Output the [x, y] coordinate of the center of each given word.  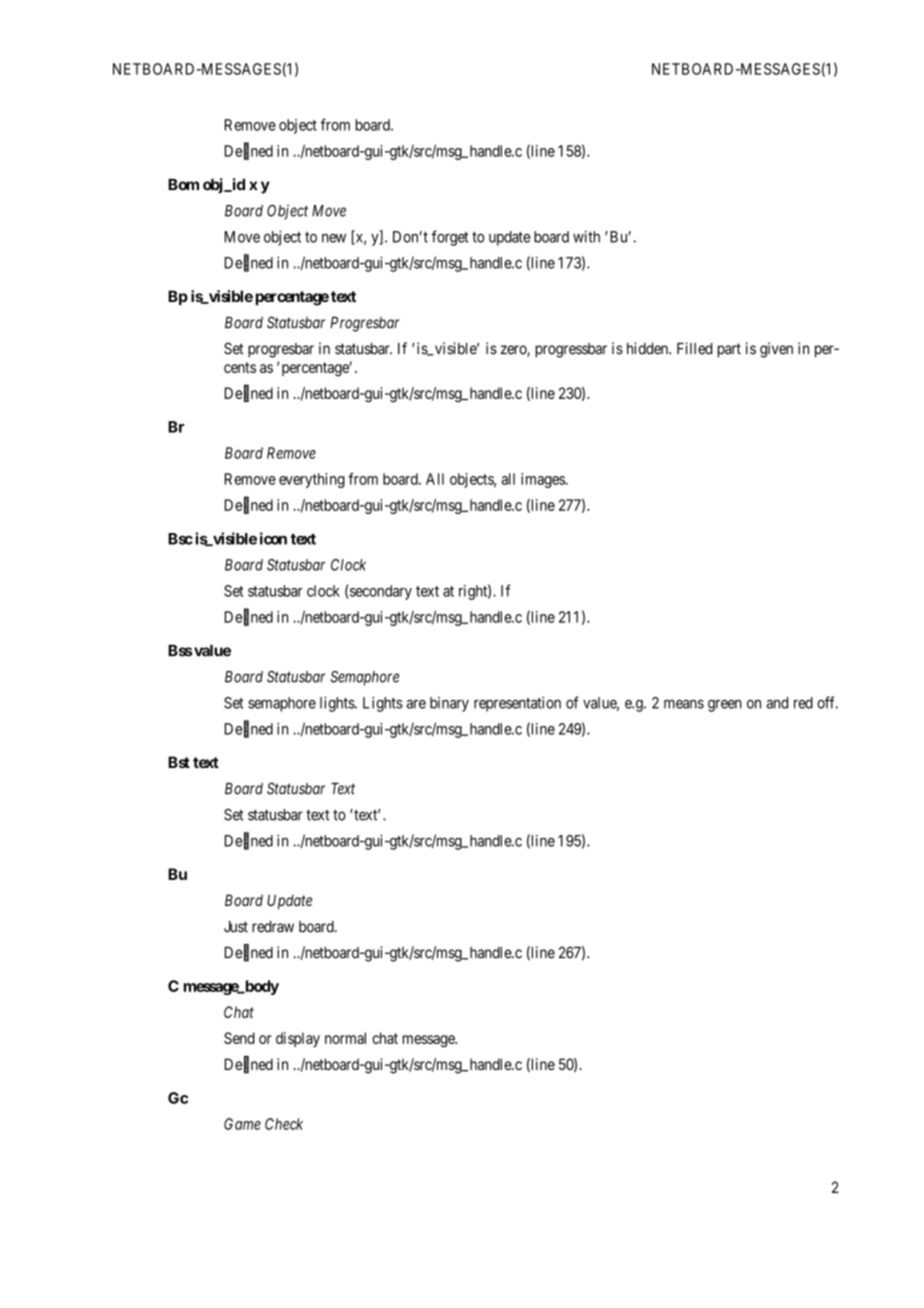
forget [449, 238]
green [725, 705]
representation [517, 704]
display [298, 1039]
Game [242, 1124]
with [586, 236]
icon [273, 538]
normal [345, 1038]
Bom [183, 185]
